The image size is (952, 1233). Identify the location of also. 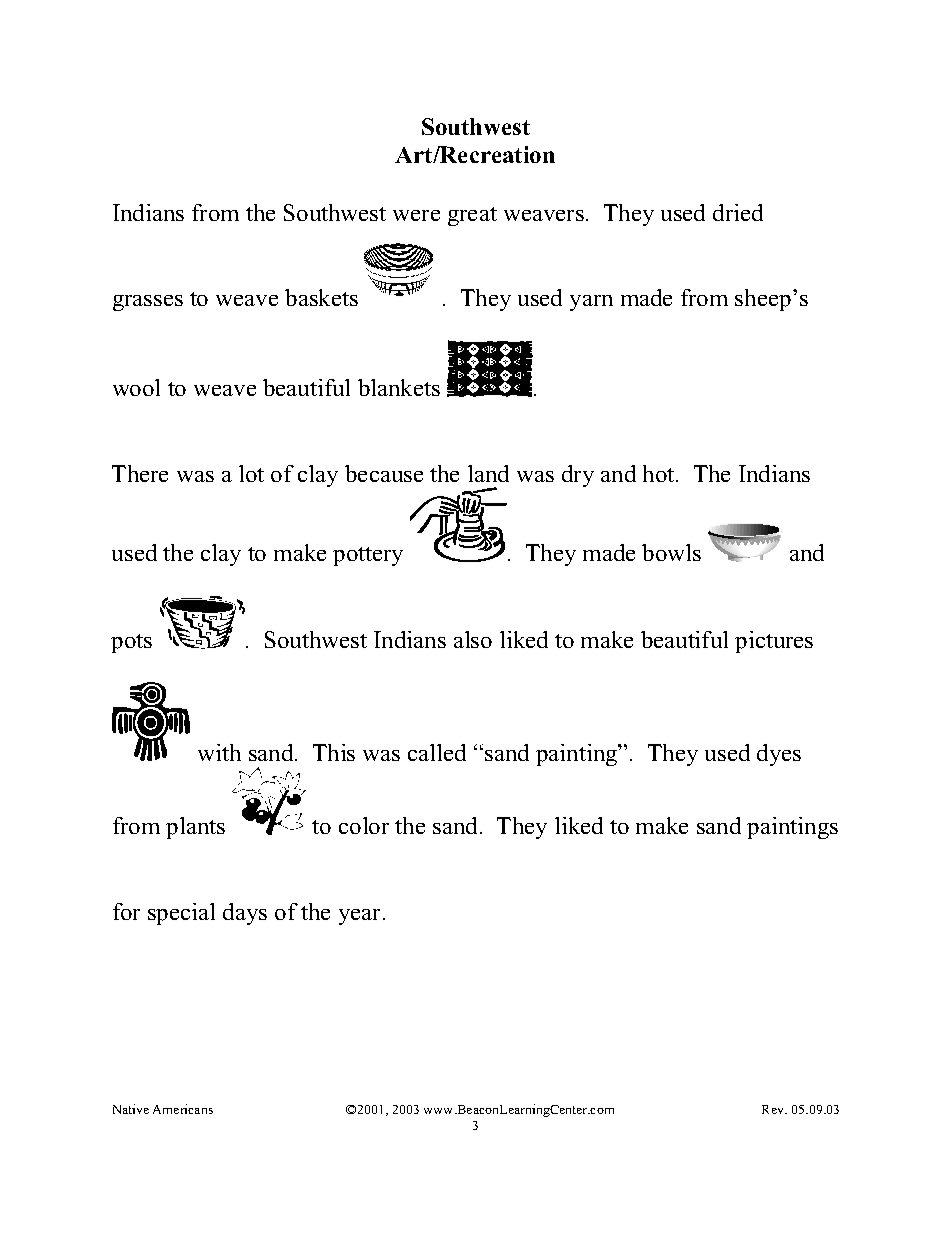
(473, 639).
